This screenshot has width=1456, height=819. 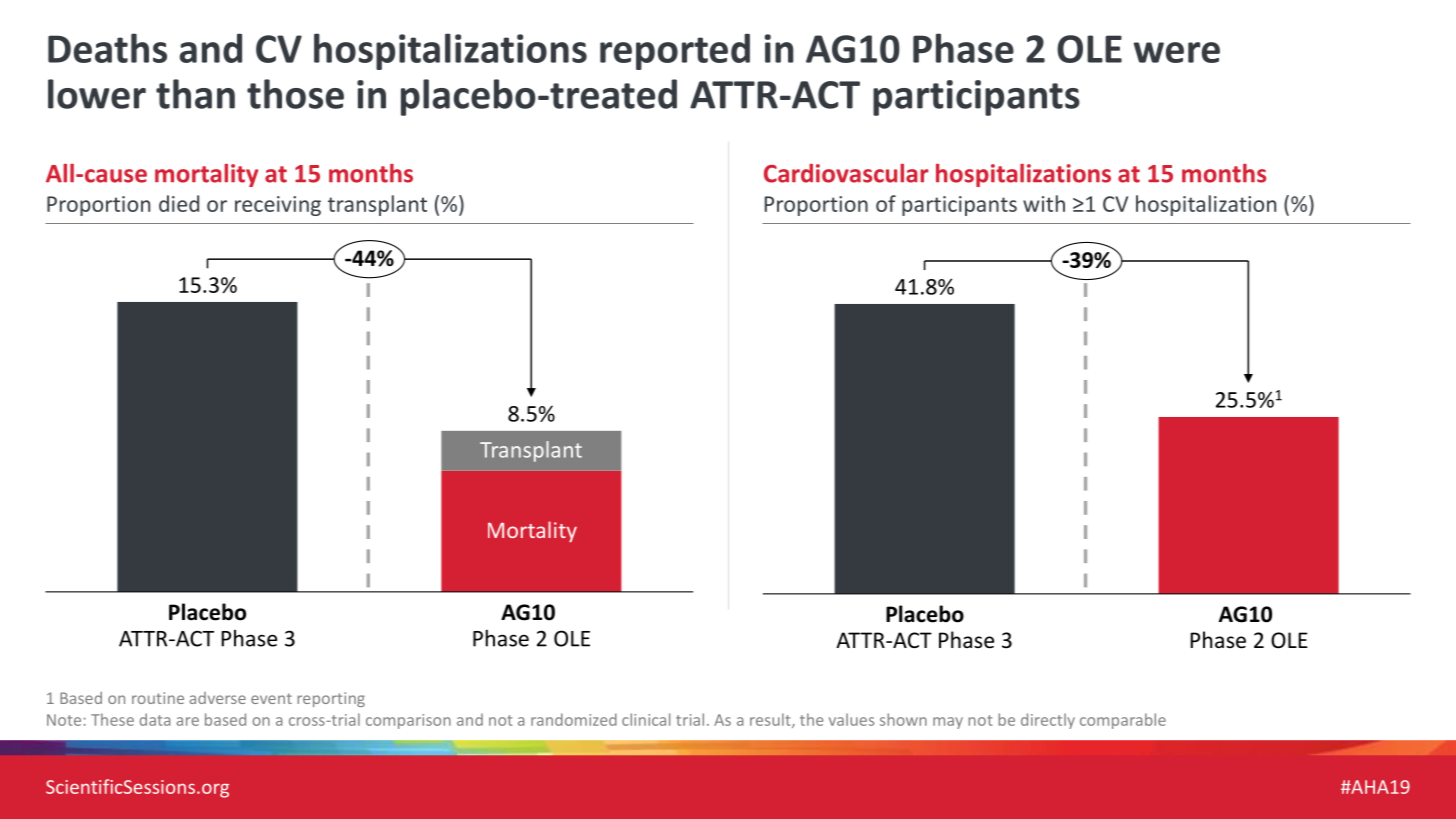 I want to click on than, so click(x=195, y=94).
